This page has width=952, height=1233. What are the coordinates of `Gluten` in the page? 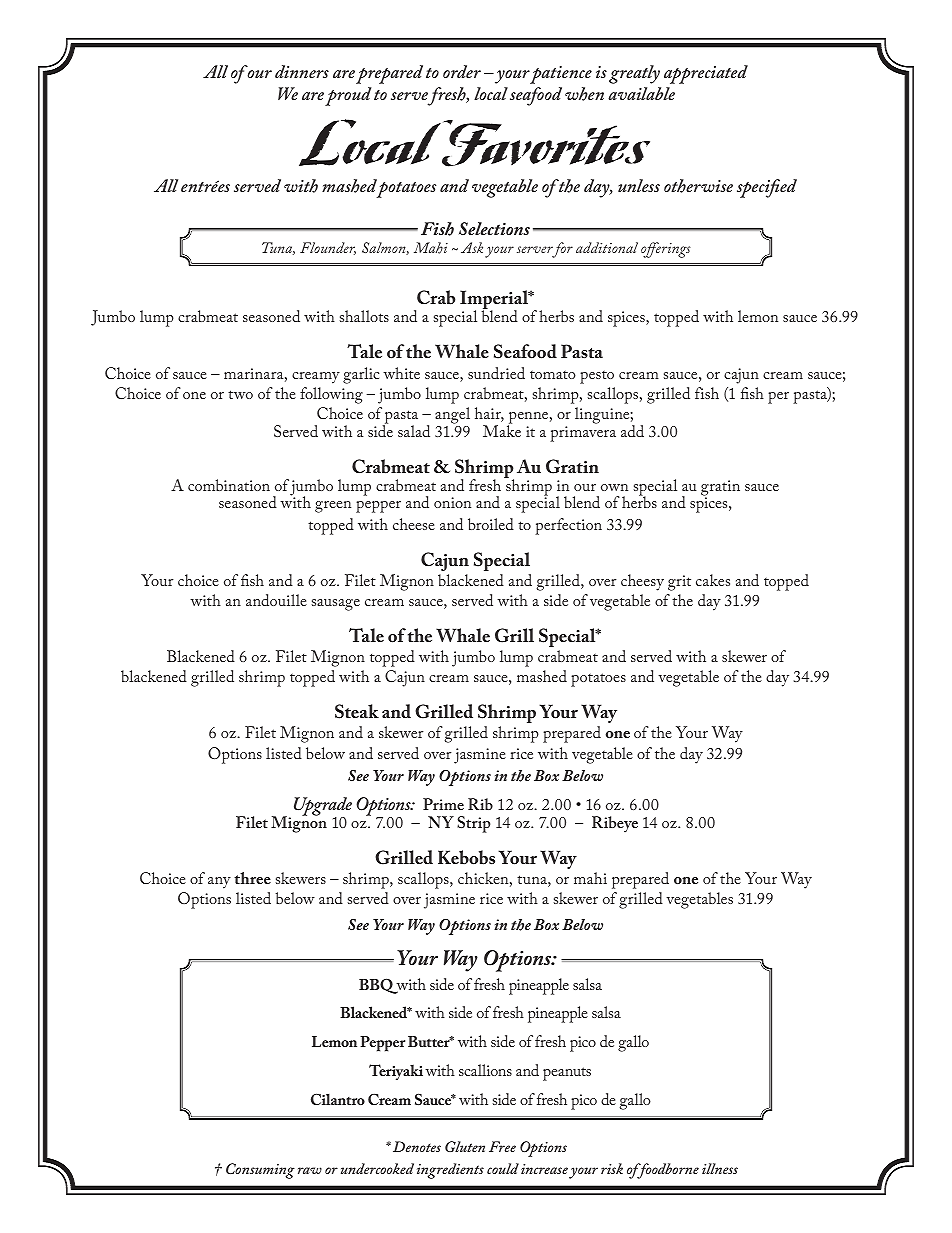 It's located at (465, 1146).
